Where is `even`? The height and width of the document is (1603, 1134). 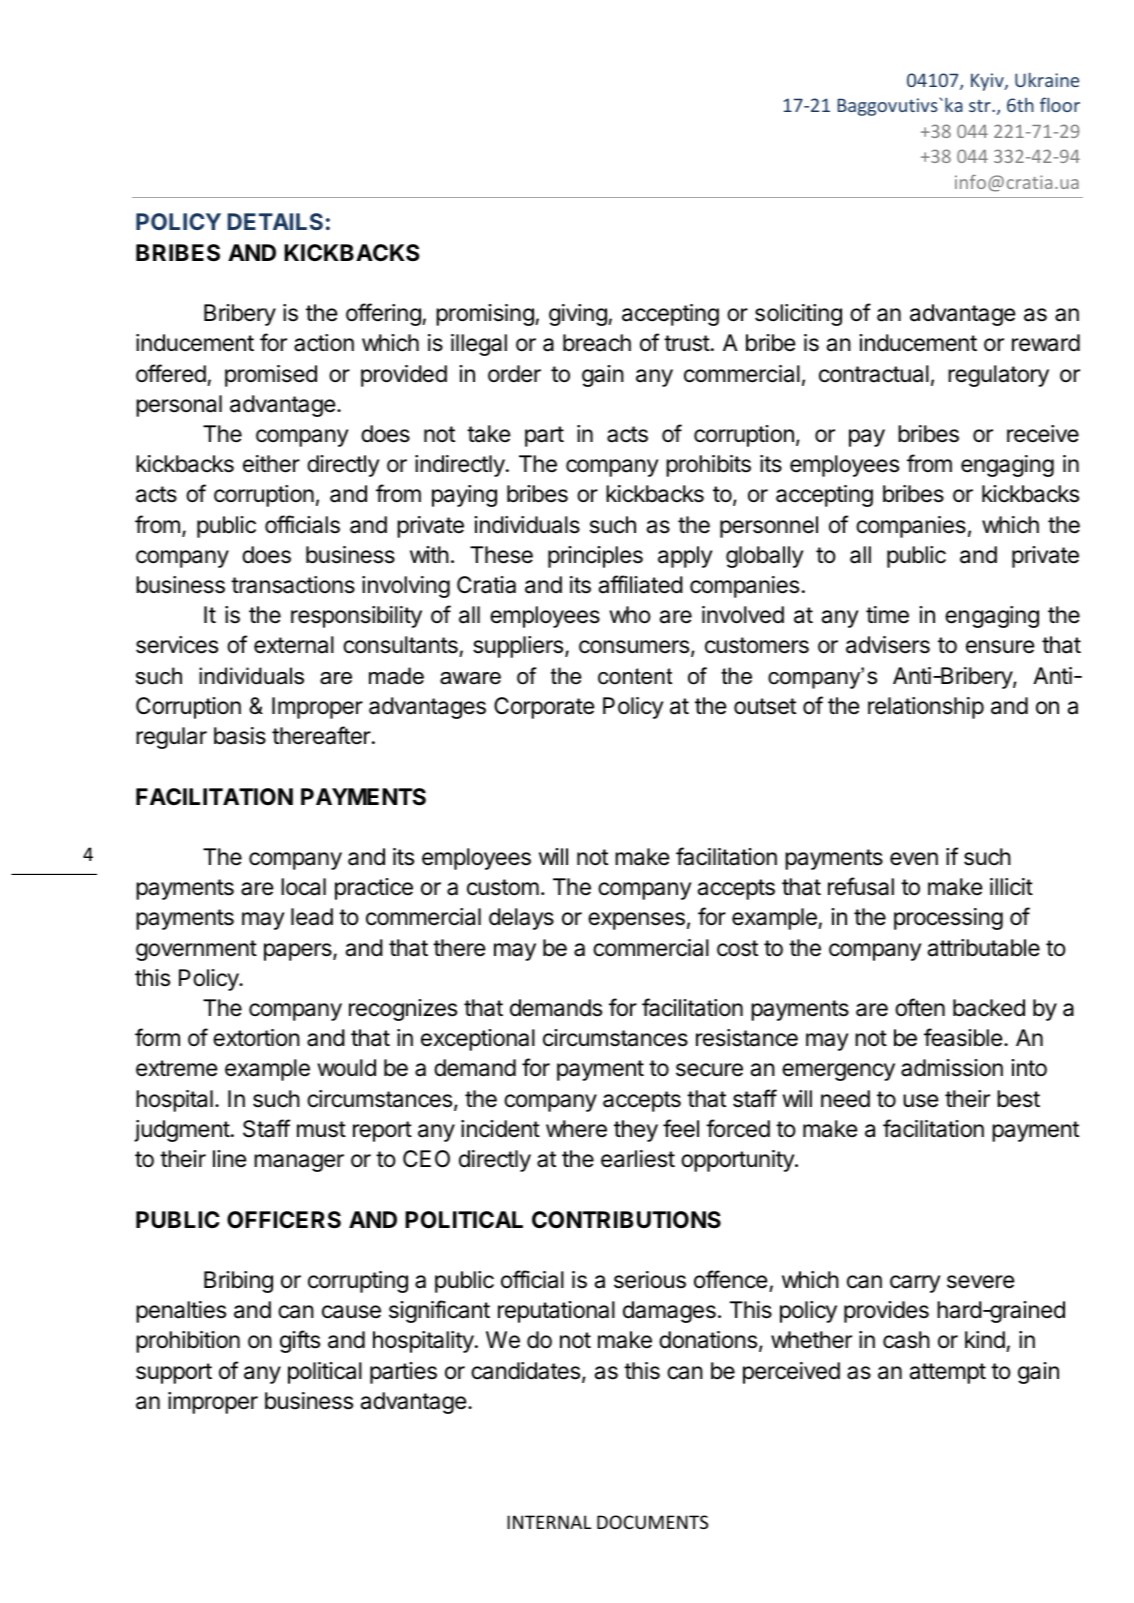
even is located at coordinates (914, 859).
